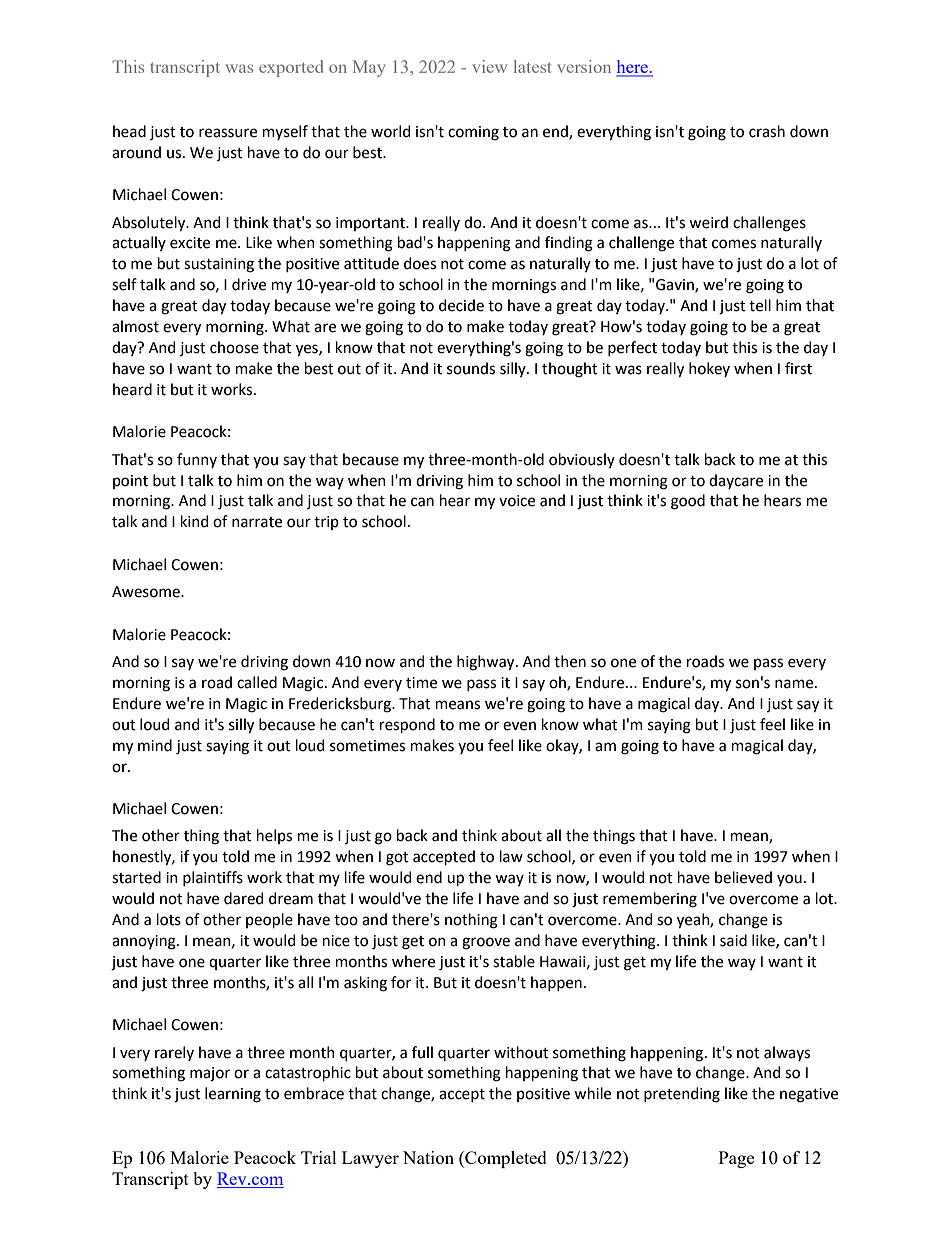 This image has height=1233, width=952. I want to click on learning, so click(233, 1095).
